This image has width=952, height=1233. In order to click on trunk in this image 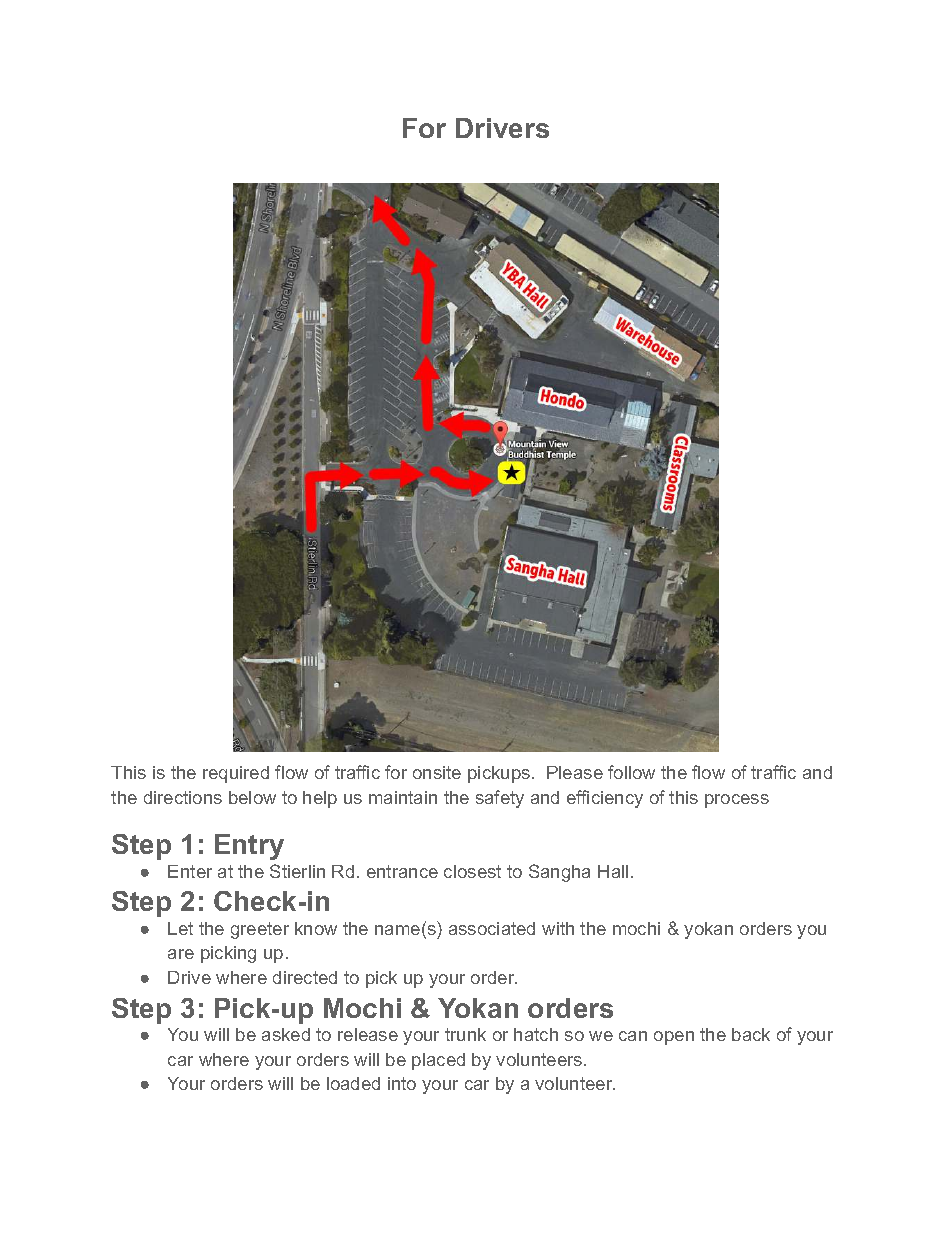, I will do `click(465, 1034)`.
